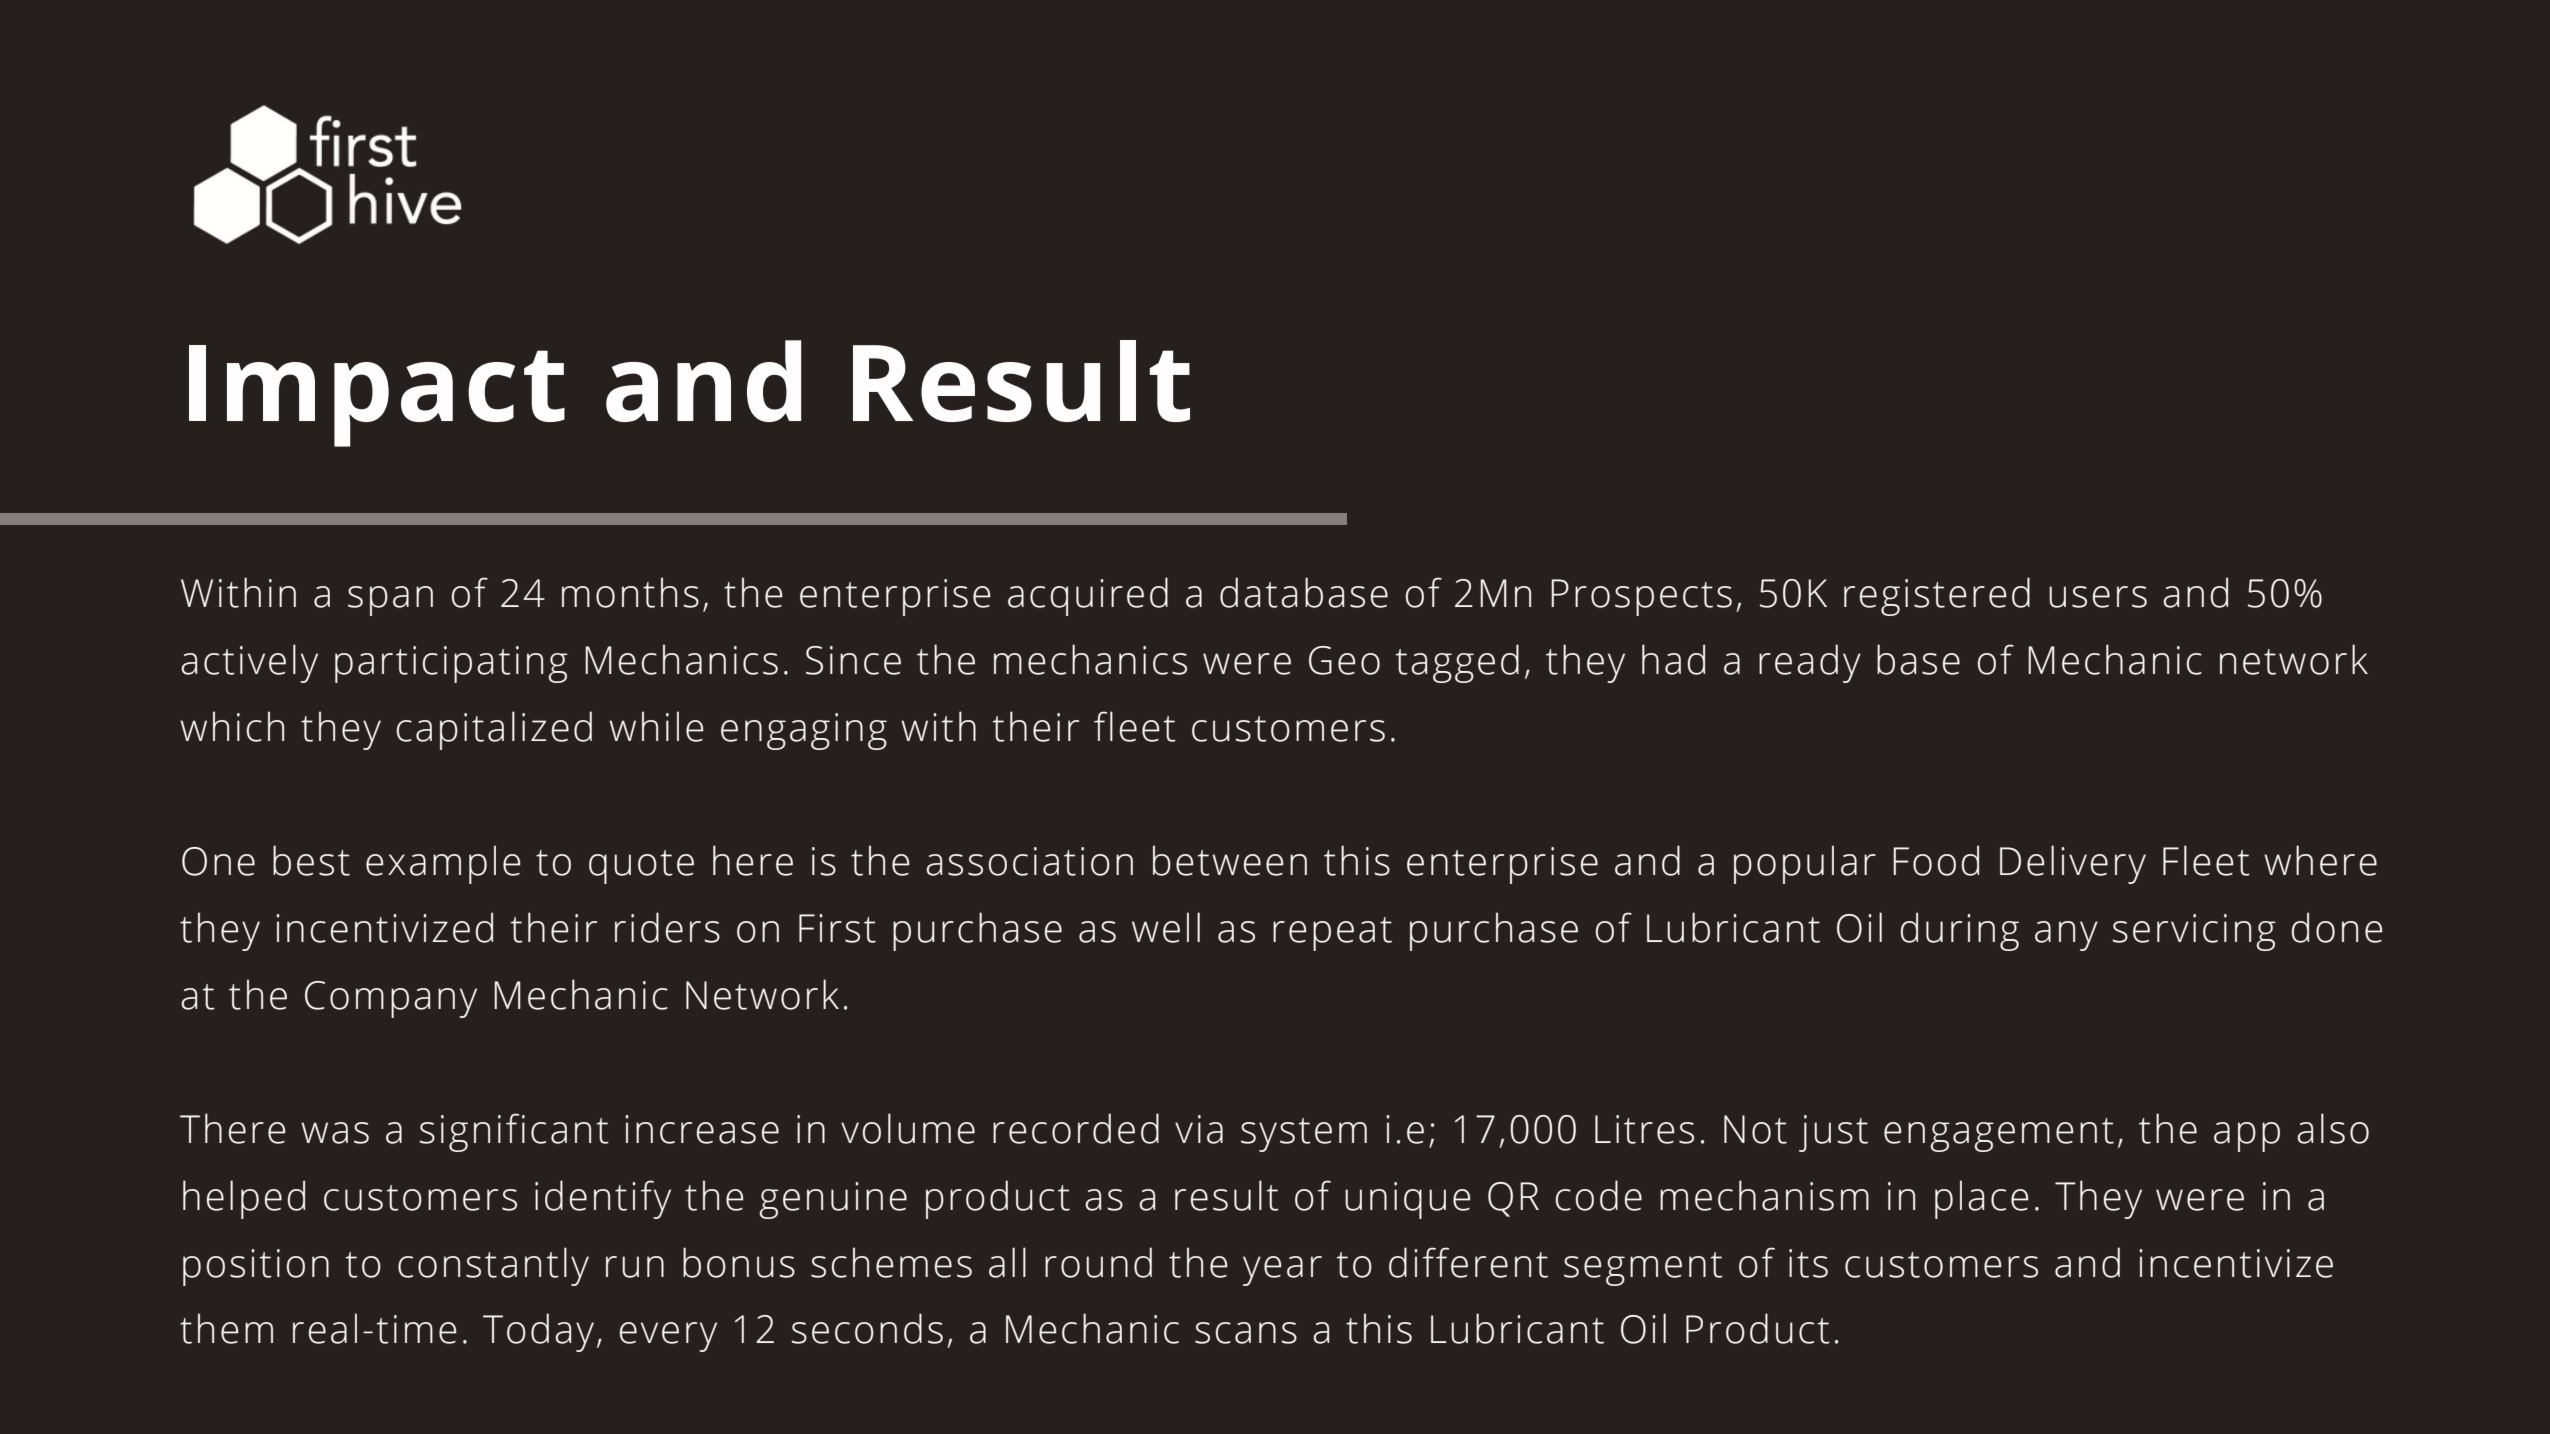 This screenshot has width=2550, height=1434. What do you see at coordinates (1199, 1129) in the screenshot?
I see `via` at bounding box center [1199, 1129].
